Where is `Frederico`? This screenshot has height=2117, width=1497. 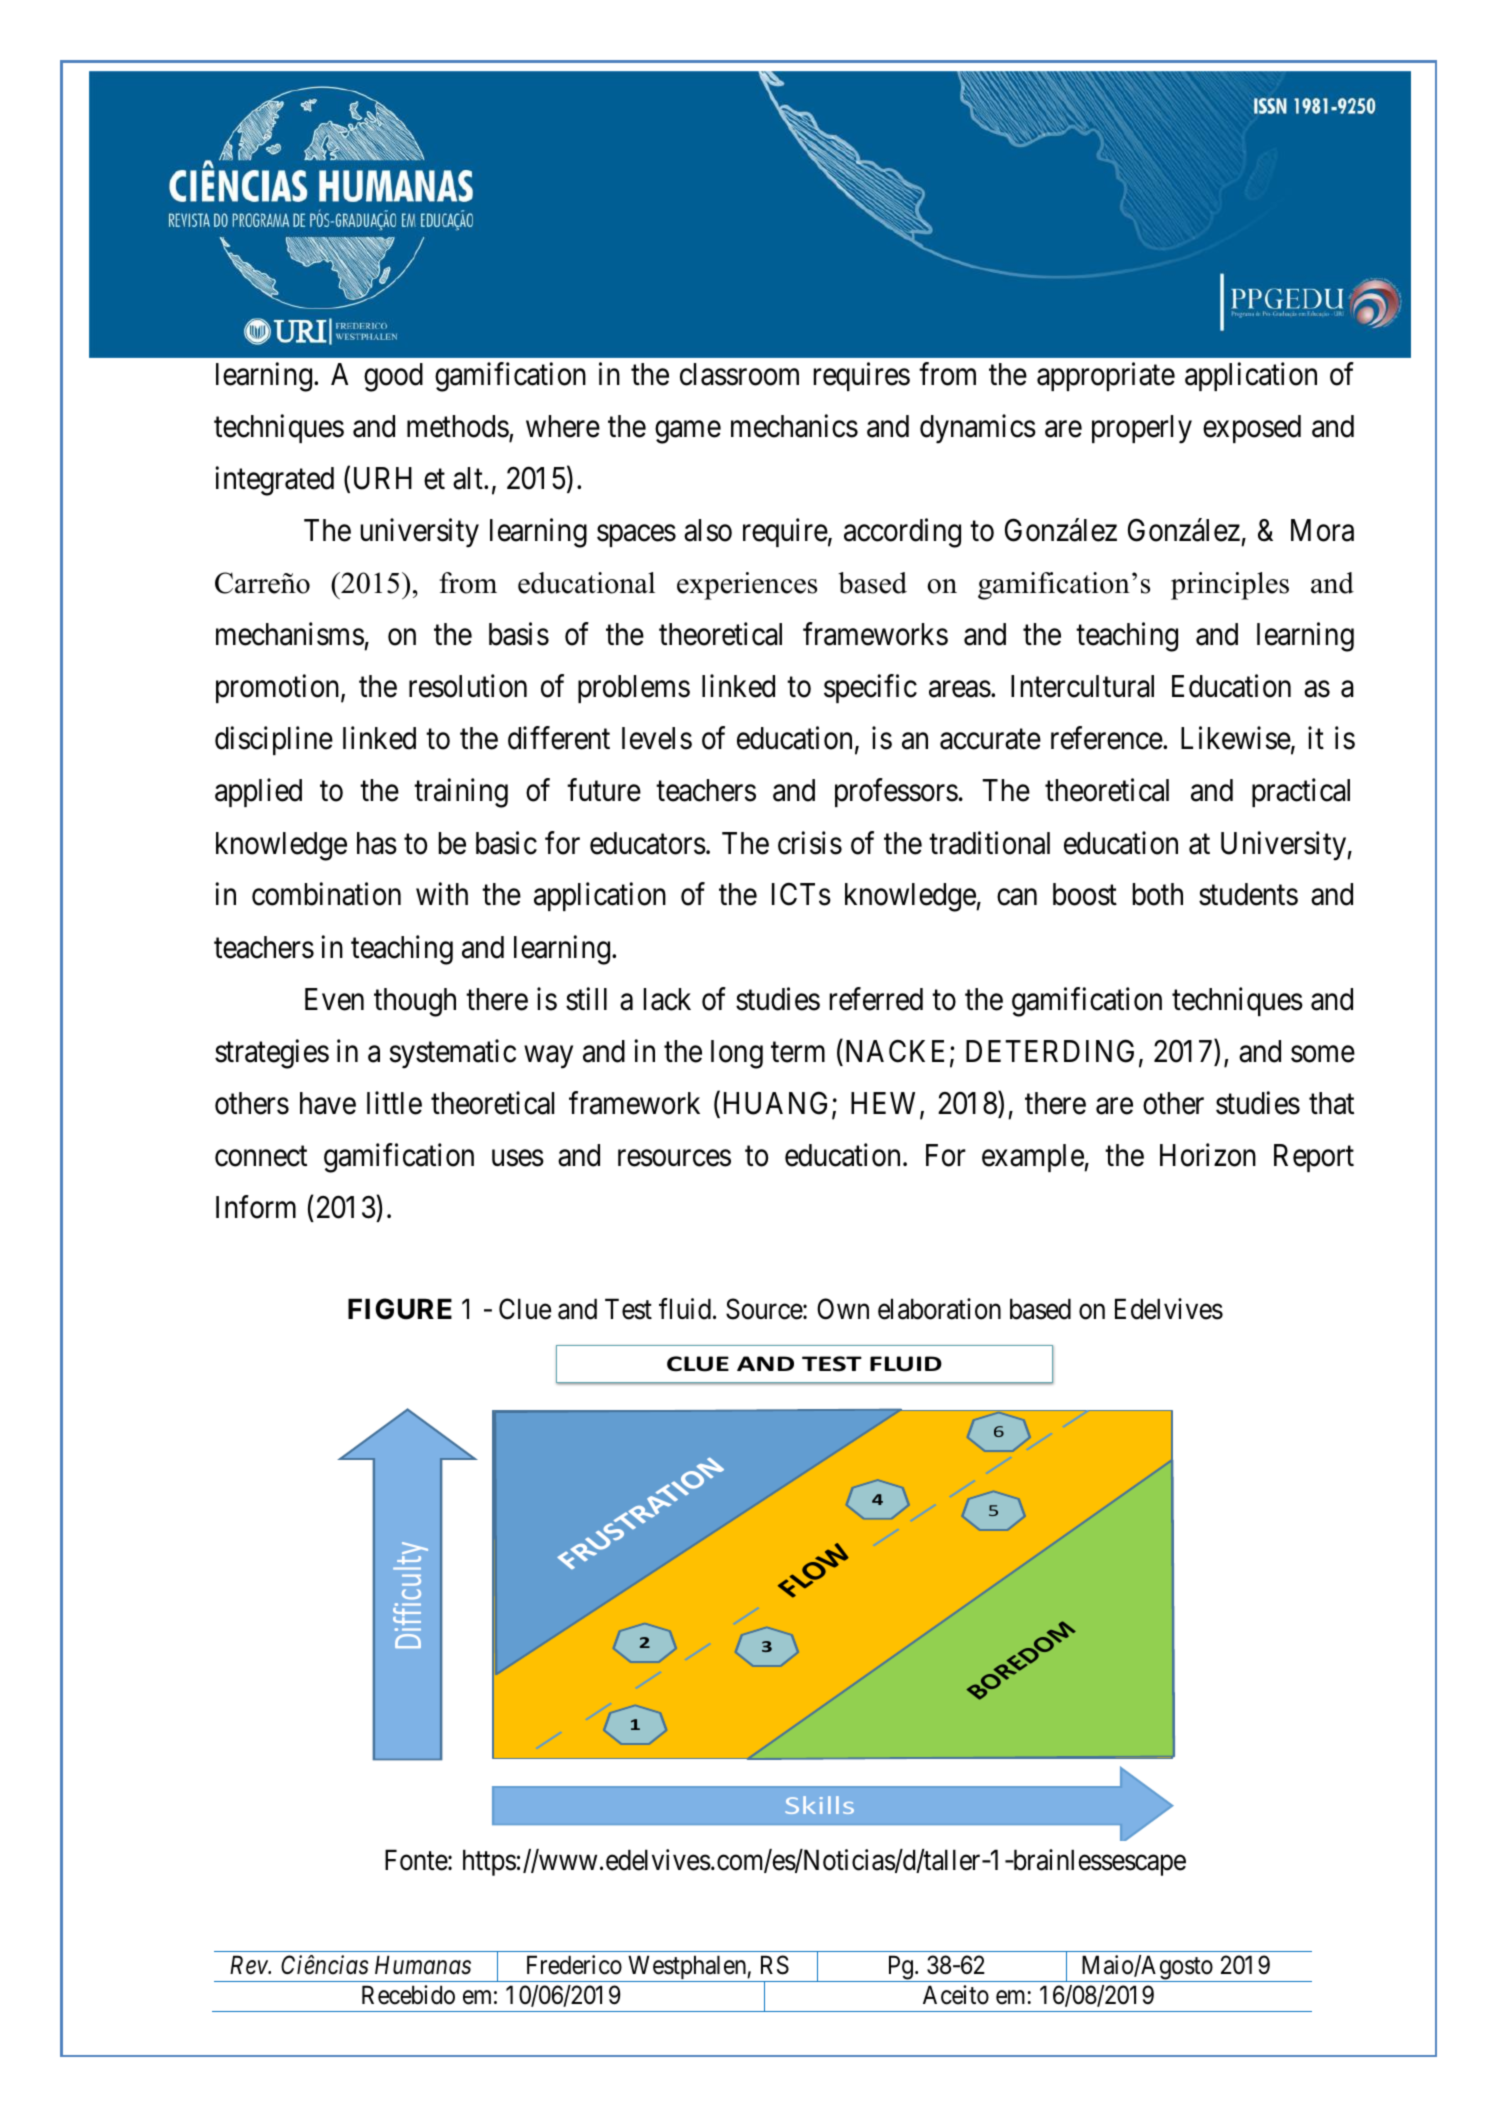
Frederico is located at coordinates (574, 1965).
